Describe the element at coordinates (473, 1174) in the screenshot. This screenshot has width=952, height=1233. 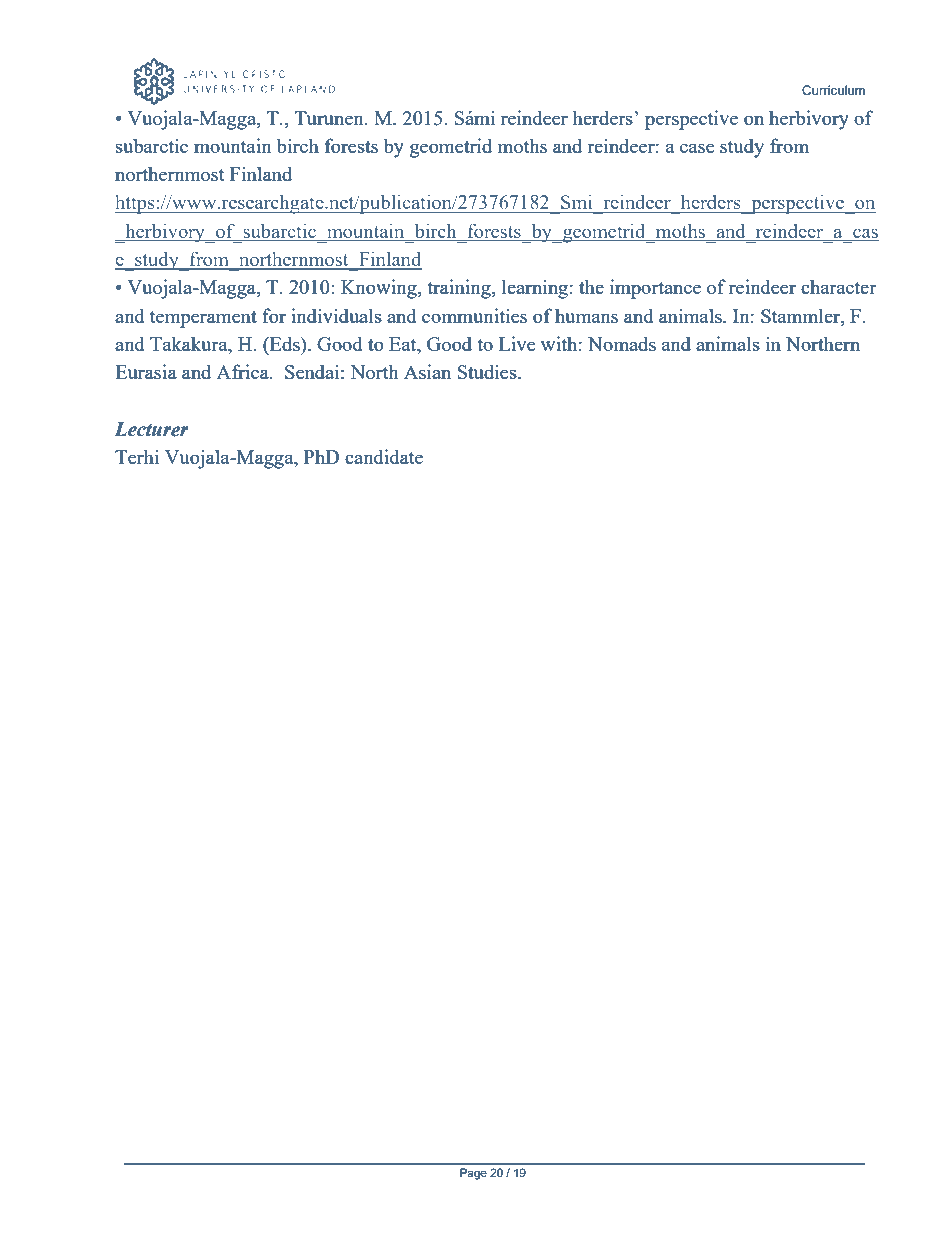
I see `Page` at that location.
